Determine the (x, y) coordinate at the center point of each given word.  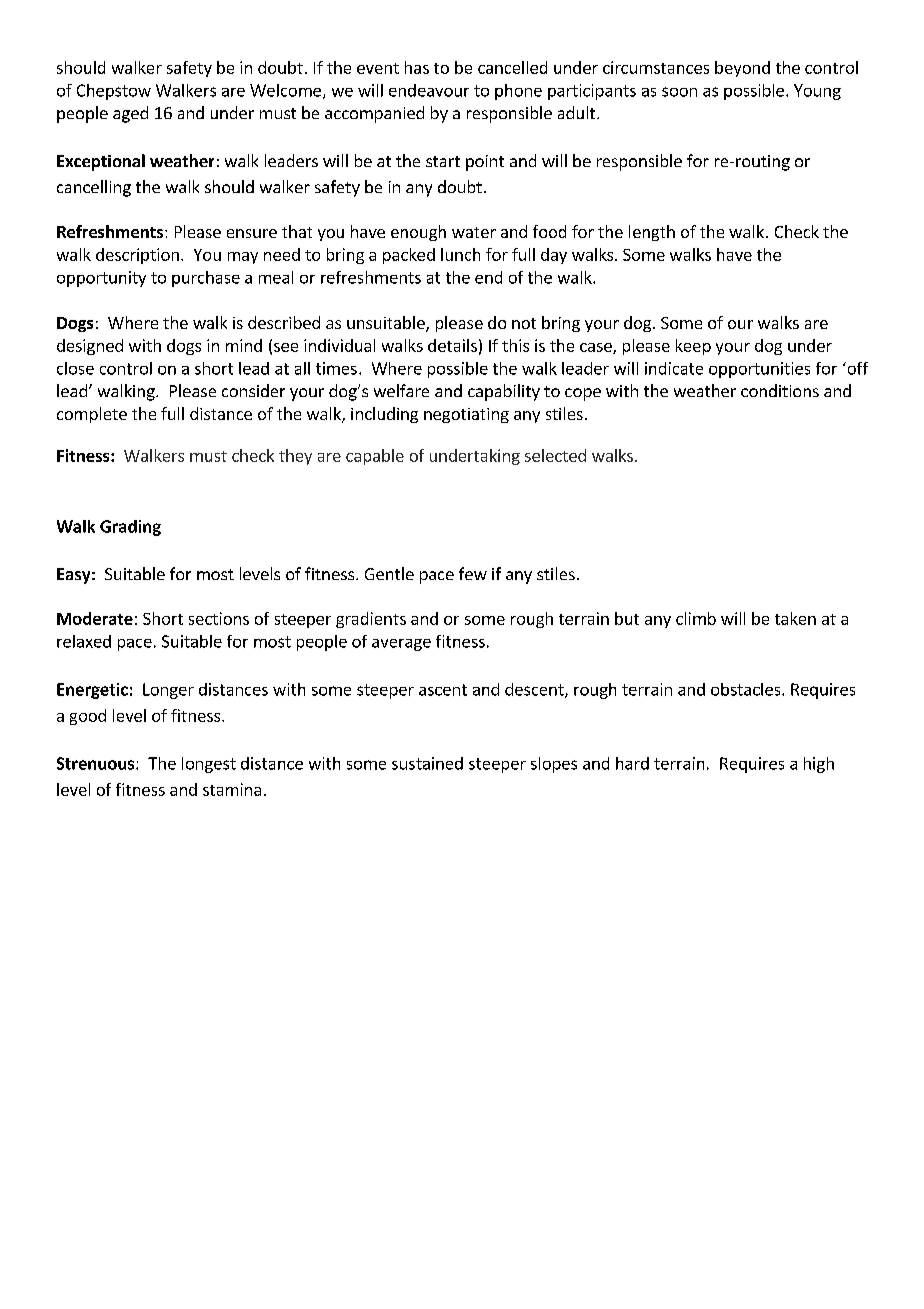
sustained (427, 763)
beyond (742, 69)
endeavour (429, 90)
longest (209, 765)
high (819, 765)
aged (130, 114)
